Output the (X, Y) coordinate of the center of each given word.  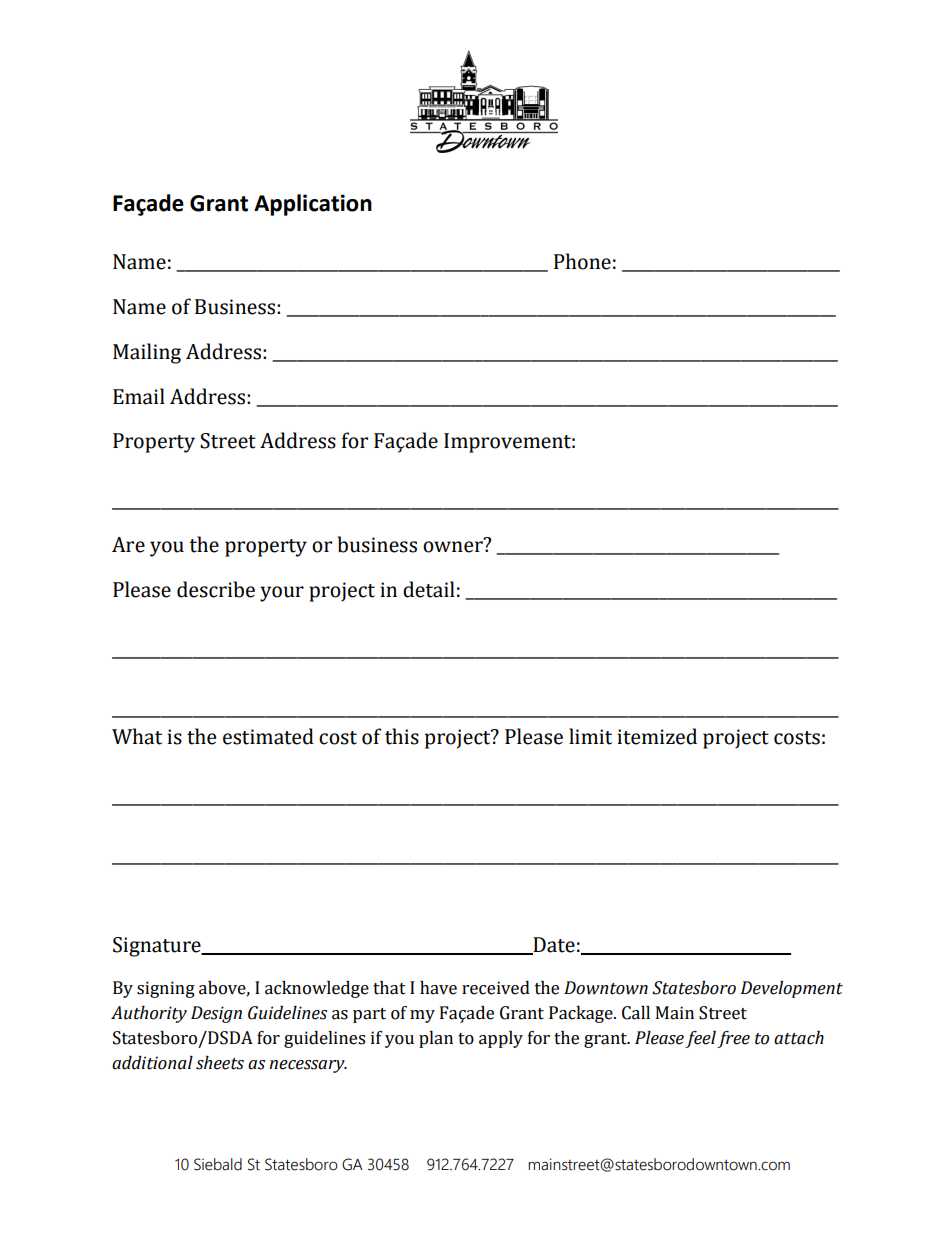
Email (139, 396)
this (402, 736)
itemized (657, 736)
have (438, 988)
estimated (268, 736)
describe (216, 589)
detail (429, 589)
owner (453, 547)
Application (313, 205)
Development (792, 989)
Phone (582, 261)
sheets (220, 1063)
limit (590, 736)
